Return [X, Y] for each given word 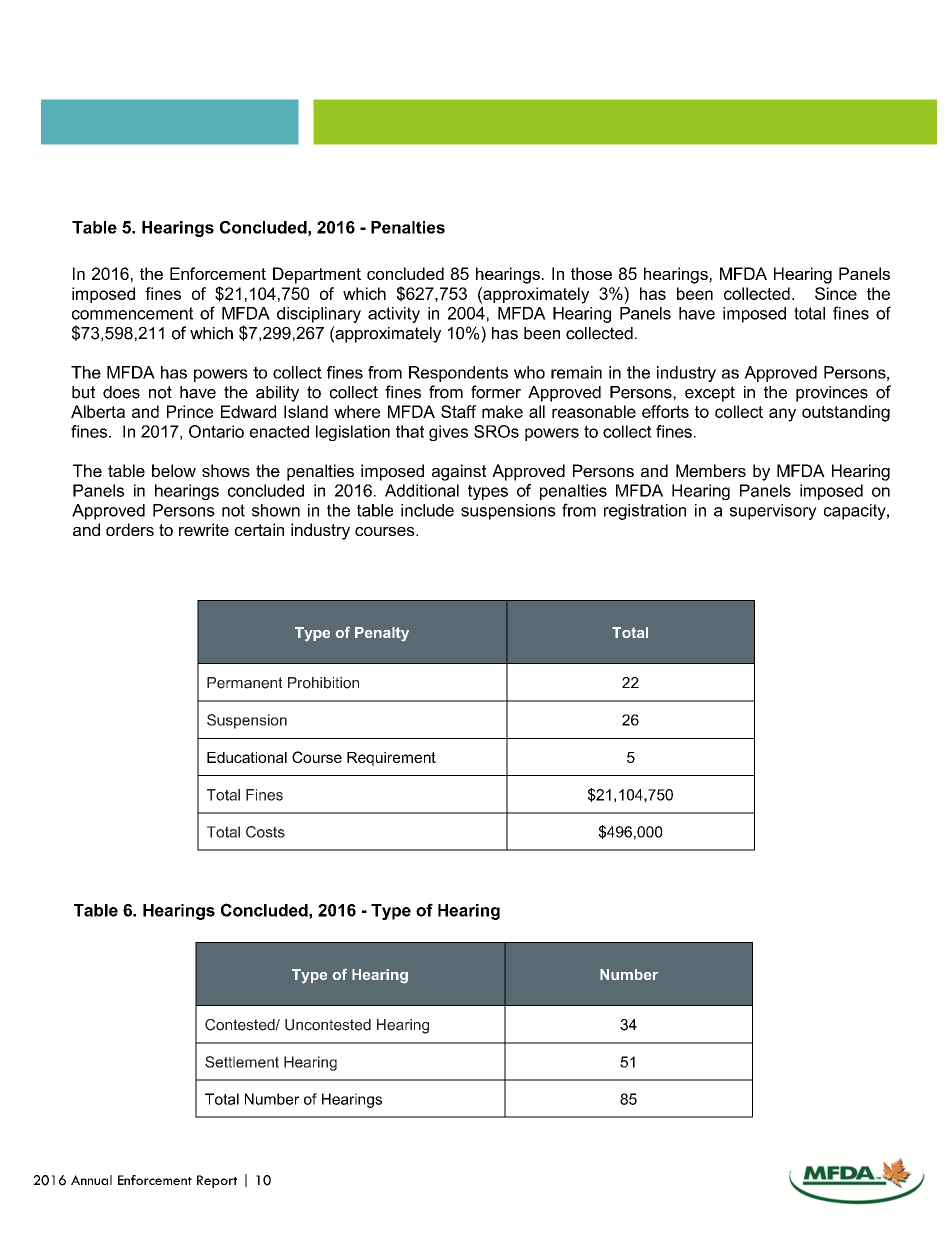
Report [217, 1181]
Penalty [382, 634]
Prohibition [323, 683]
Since [836, 293]
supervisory [773, 512]
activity [394, 315]
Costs [265, 832]
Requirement [391, 759]
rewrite [204, 529]
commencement [132, 313]
